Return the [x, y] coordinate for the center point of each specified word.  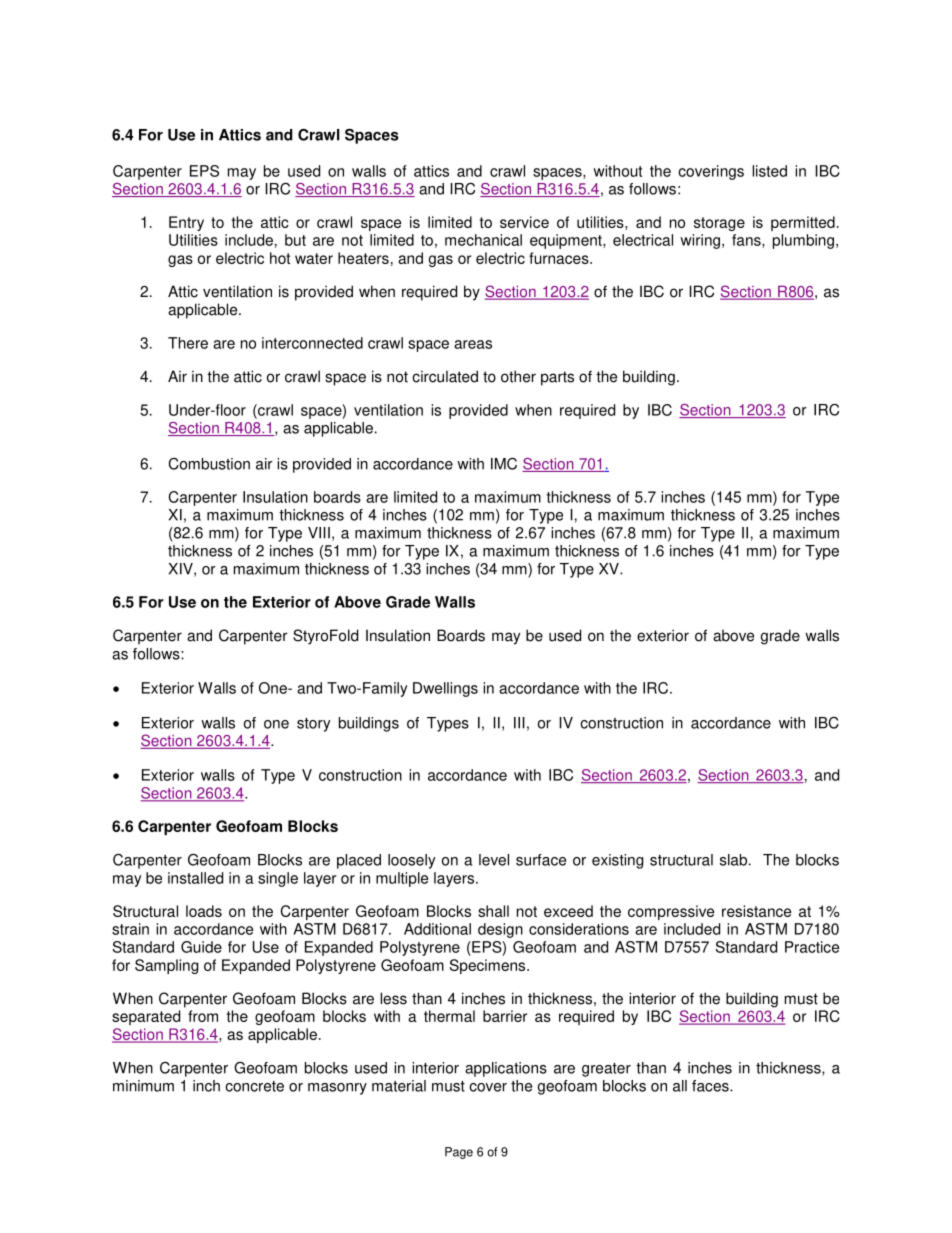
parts [557, 378]
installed [195, 878]
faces [711, 1086]
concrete [254, 1086]
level [494, 860]
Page [459, 1153]
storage [719, 224]
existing [618, 861]
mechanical [483, 240]
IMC [504, 463]
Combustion [209, 464]
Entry [186, 223]
